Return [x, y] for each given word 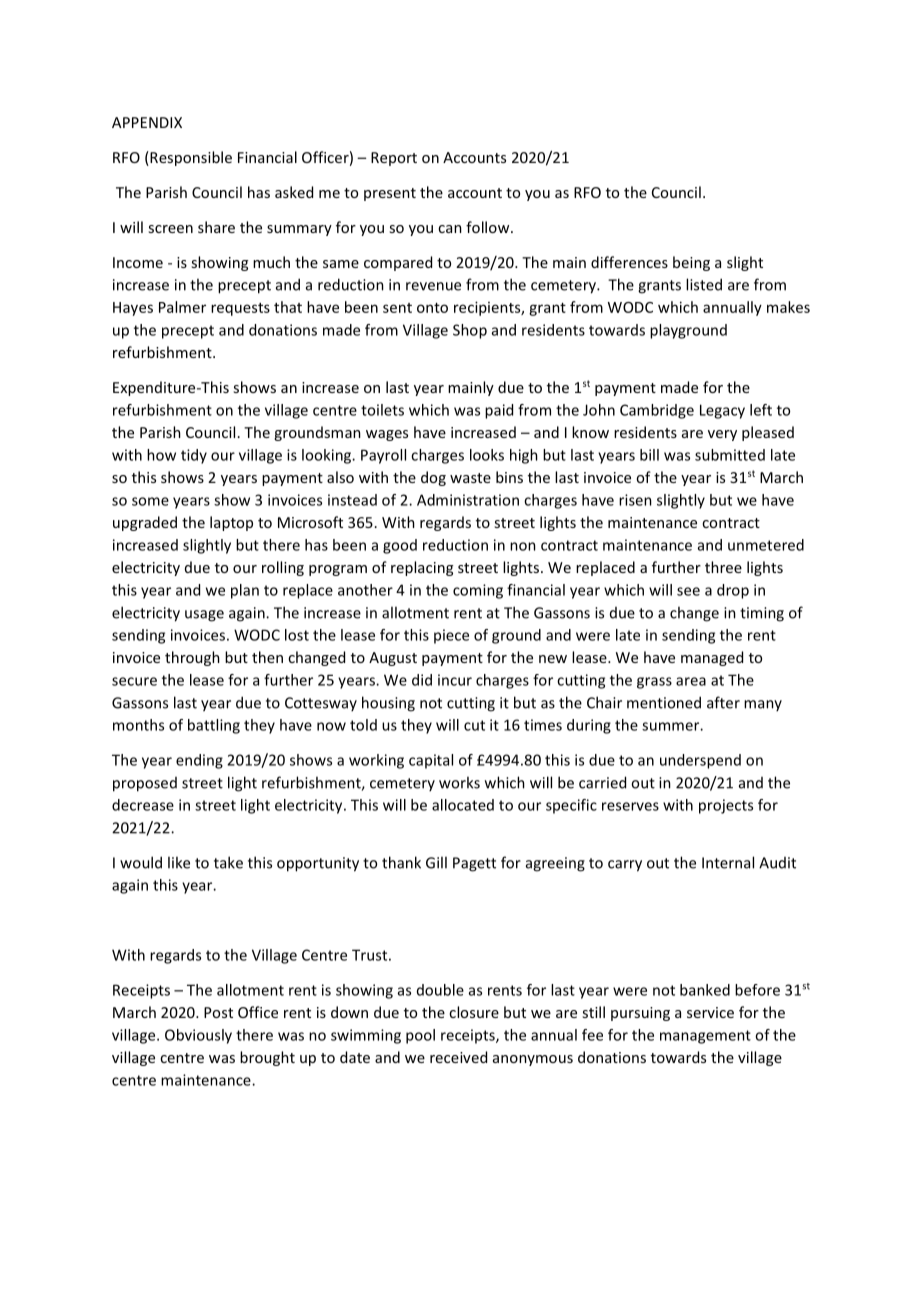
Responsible [190, 158]
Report [394, 159]
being [691, 263]
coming [478, 591]
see [688, 591]
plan [245, 591]
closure [474, 1012]
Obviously [198, 1036]
